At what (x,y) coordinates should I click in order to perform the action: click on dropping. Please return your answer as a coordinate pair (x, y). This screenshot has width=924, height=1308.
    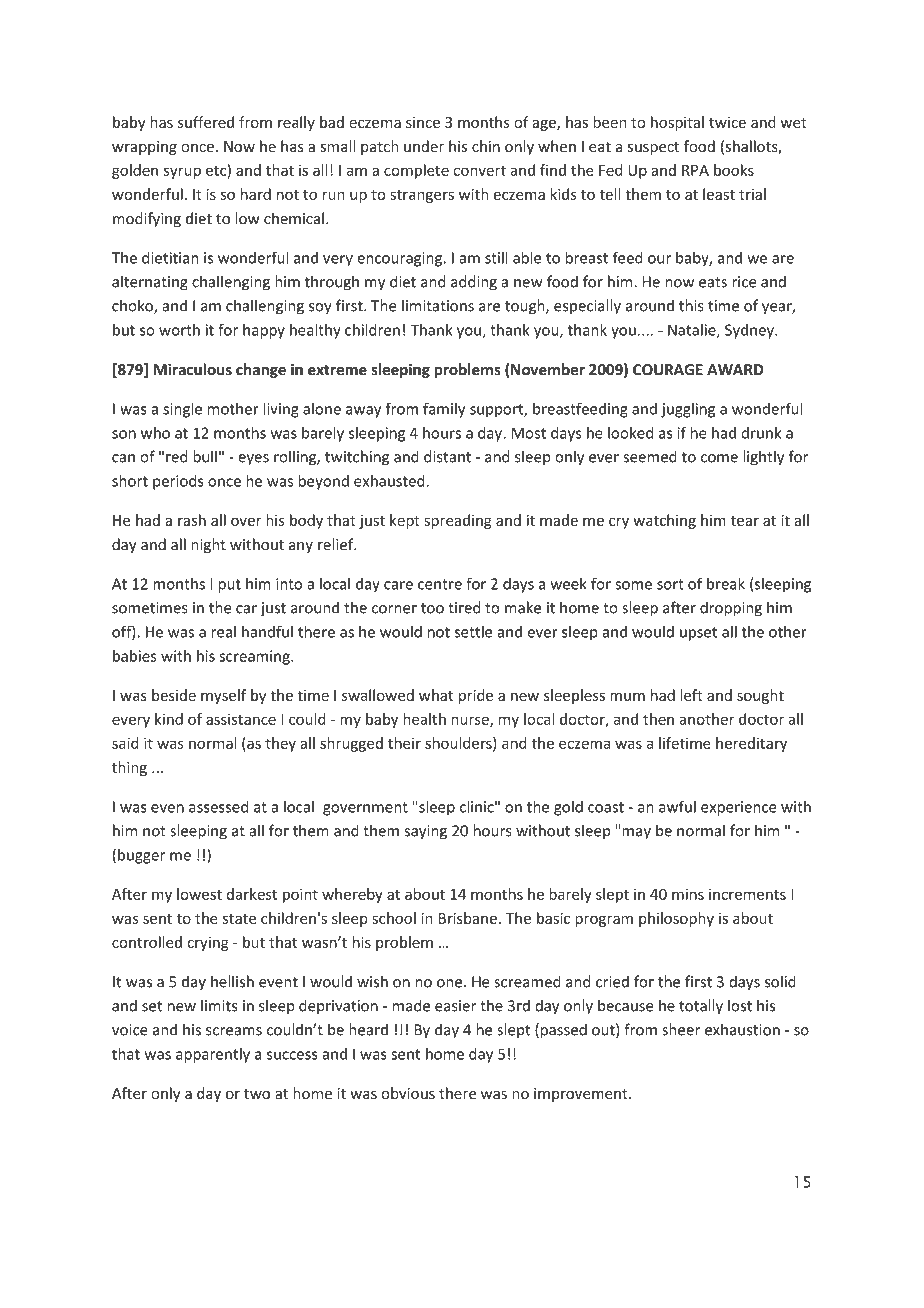
    Looking at the image, I should click on (731, 609).
